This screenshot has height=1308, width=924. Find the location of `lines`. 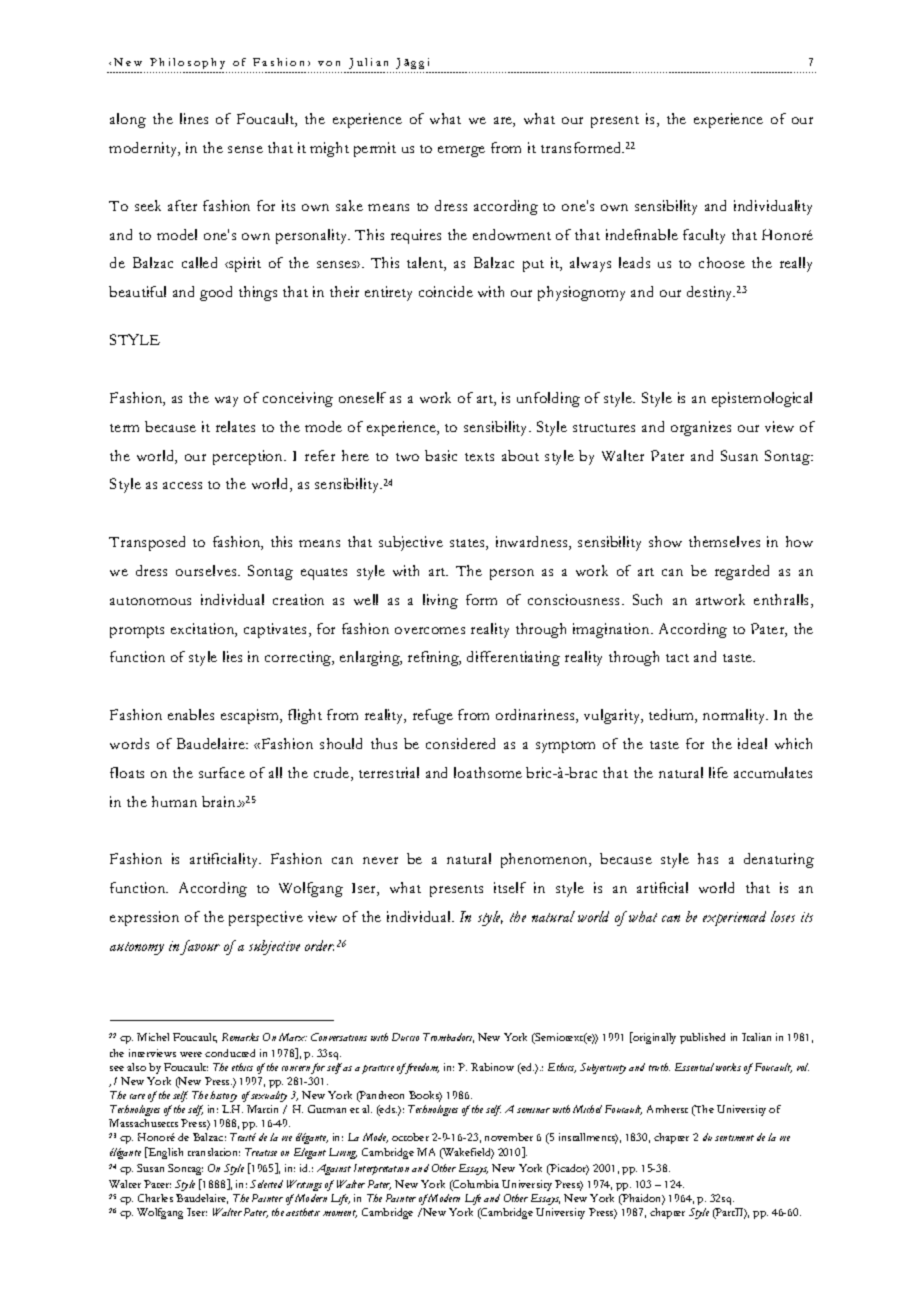

lines is located at coordinates (194, 118).
